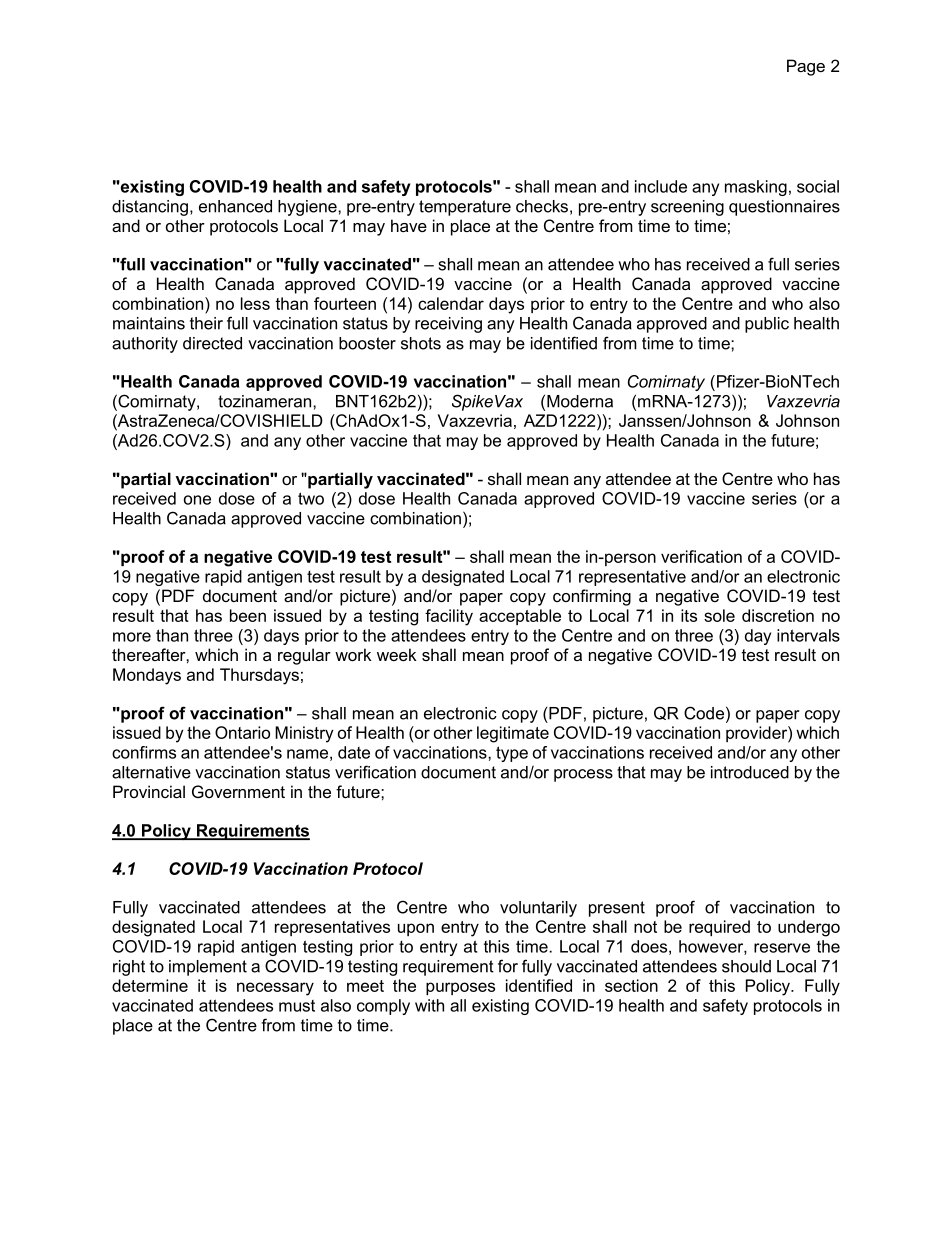  Describe the element at coordinates (767, 325) in the screenshot. I see `public` at that location.
